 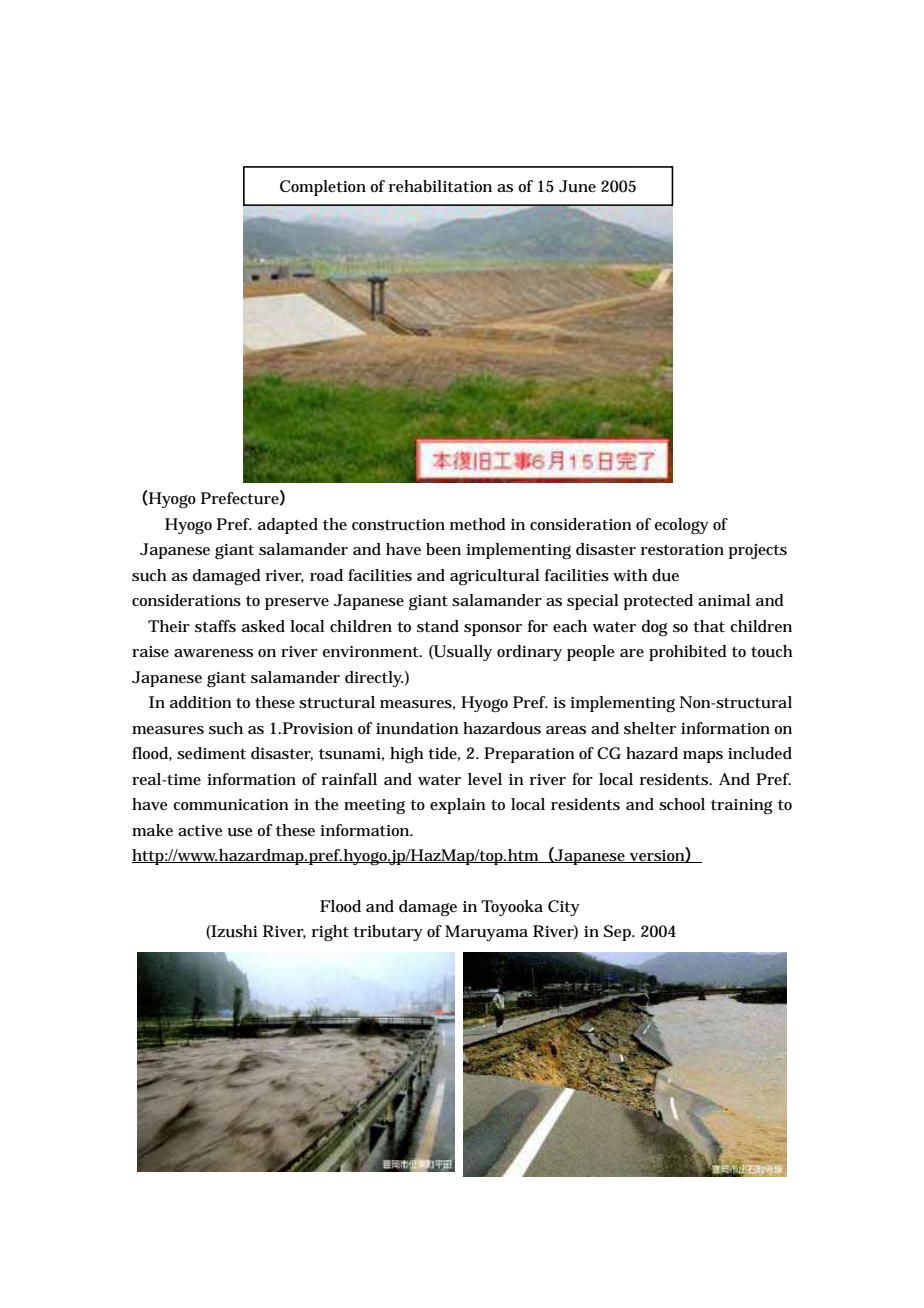 I want to click on adapted, so click(x=288, y=526).
